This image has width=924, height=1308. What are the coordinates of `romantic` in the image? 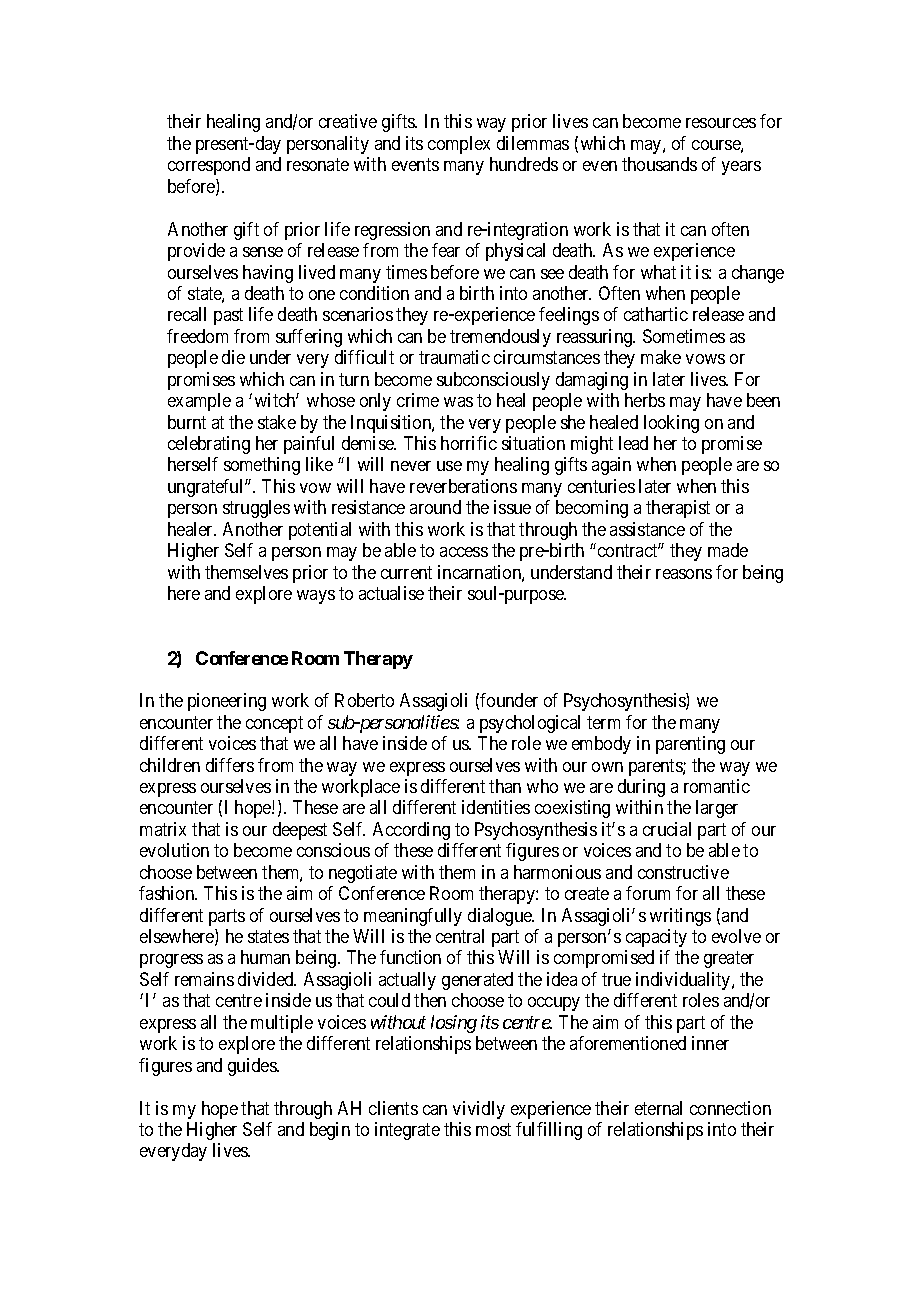 It's located at (717, 786).
